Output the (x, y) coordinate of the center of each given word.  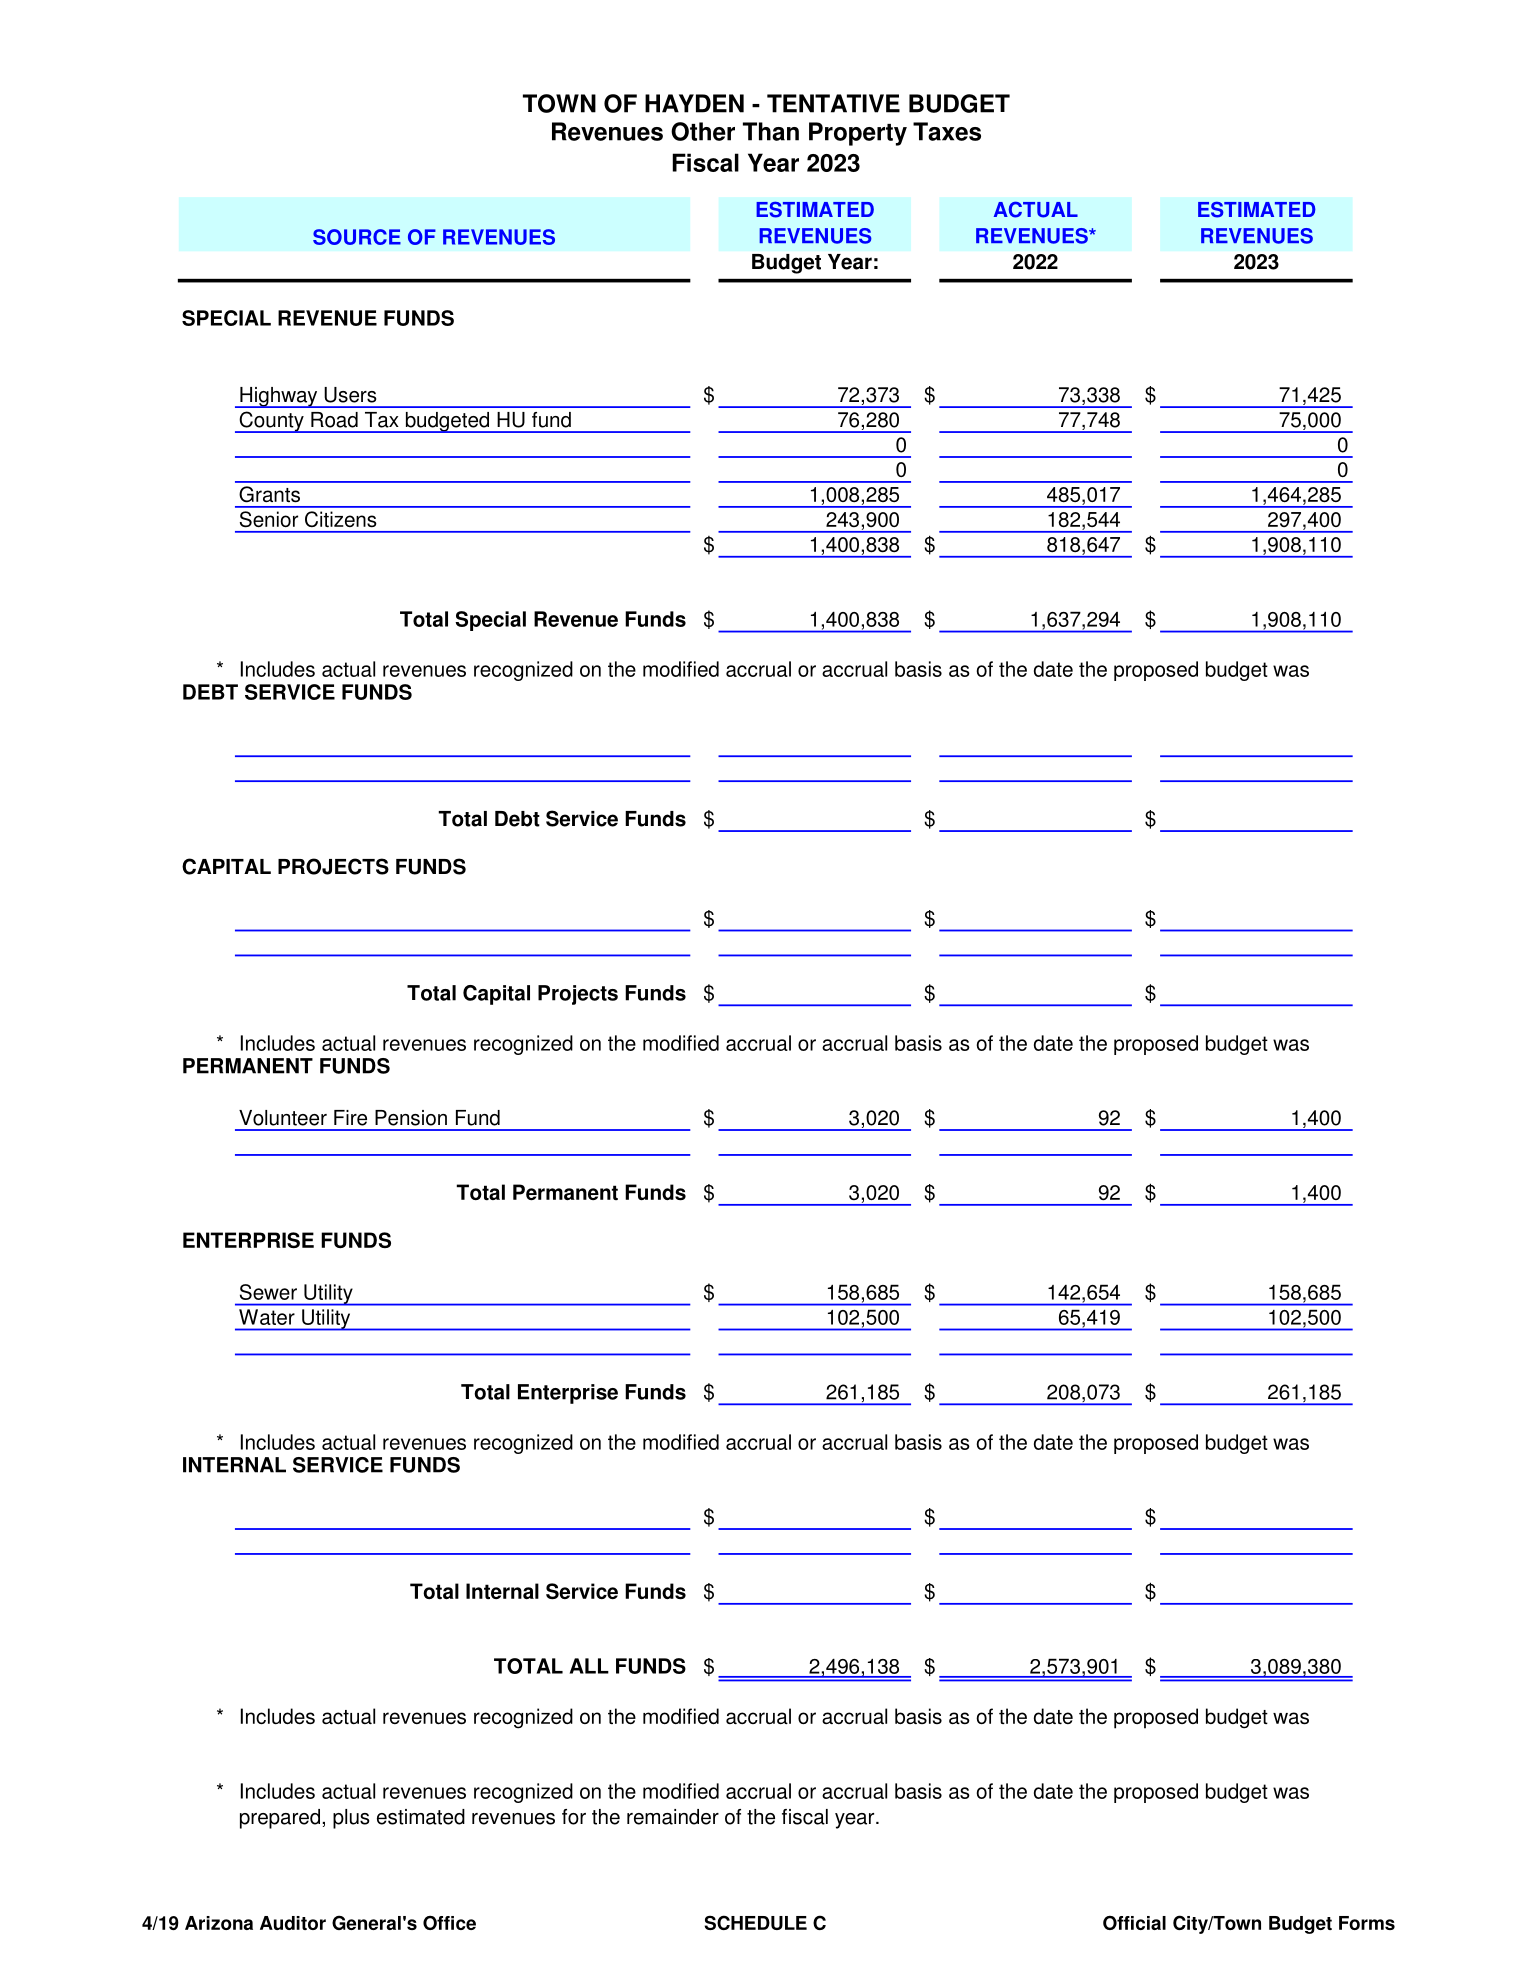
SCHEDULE (756, 1922)
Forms (1367, 1923)
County (271, 422)
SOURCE (357, 237)
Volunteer (283, 1118)
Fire (350, 1118)
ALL (589, 1666)
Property (858, 134)
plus (351, 1819)
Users (350, 395)
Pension (411, 1118)
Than (771, 131)
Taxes (947, 131)
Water (267, 1317)
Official (1134, 1922)
